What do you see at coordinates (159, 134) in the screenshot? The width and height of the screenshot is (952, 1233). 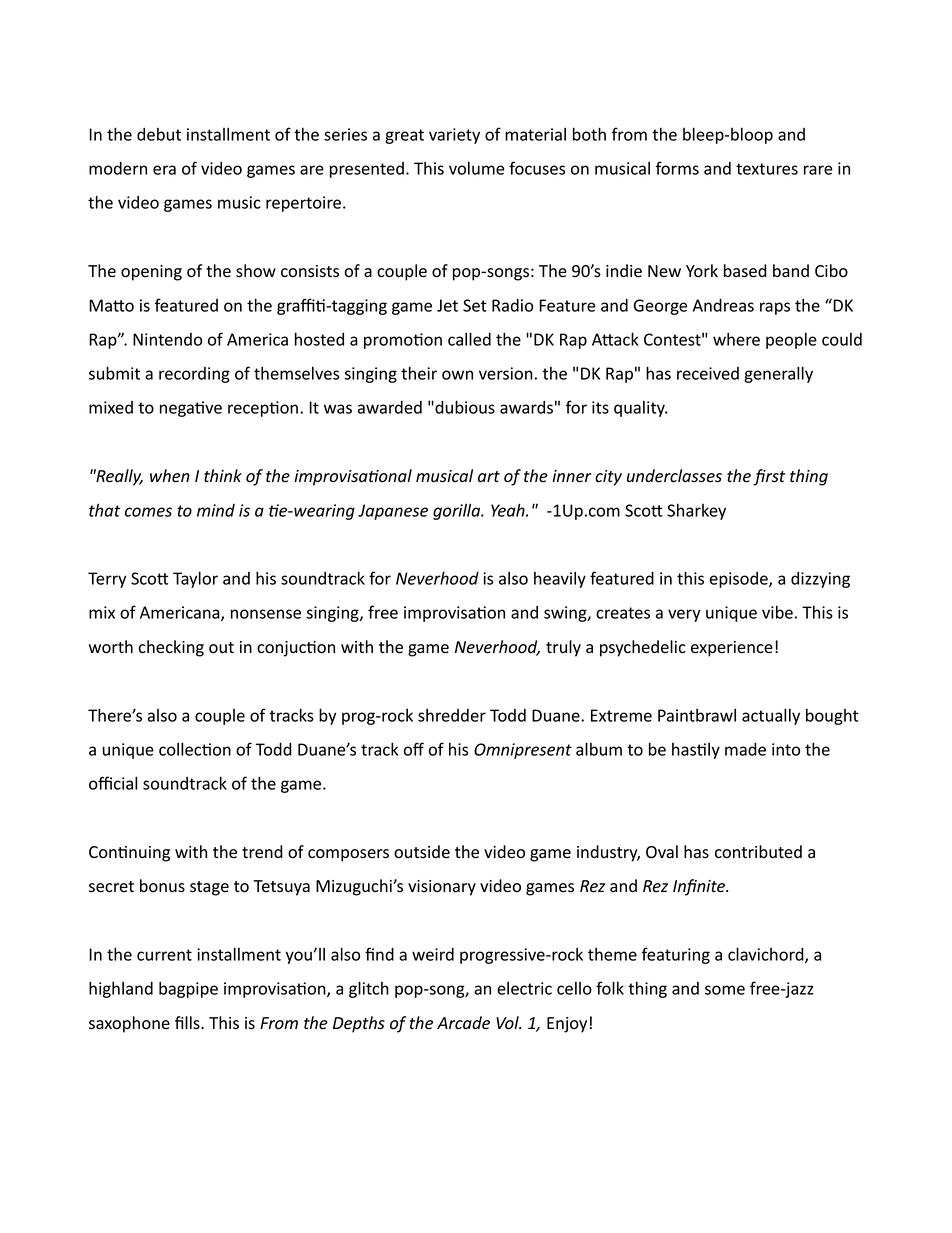 I see `debut` at bounding box center [159, 134].
